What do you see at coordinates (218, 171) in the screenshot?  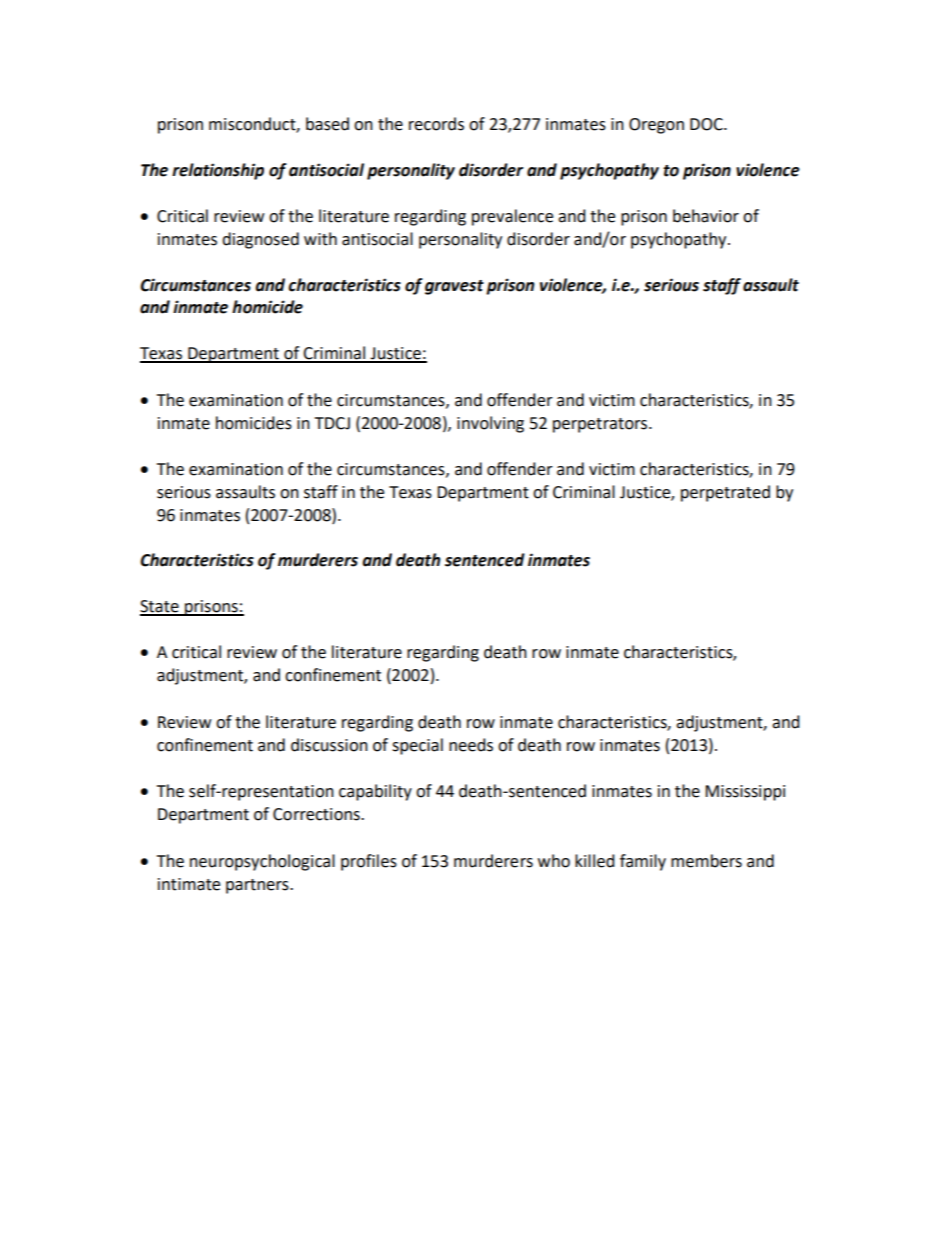 I see `relationship` at bounding box center [218, 171].
